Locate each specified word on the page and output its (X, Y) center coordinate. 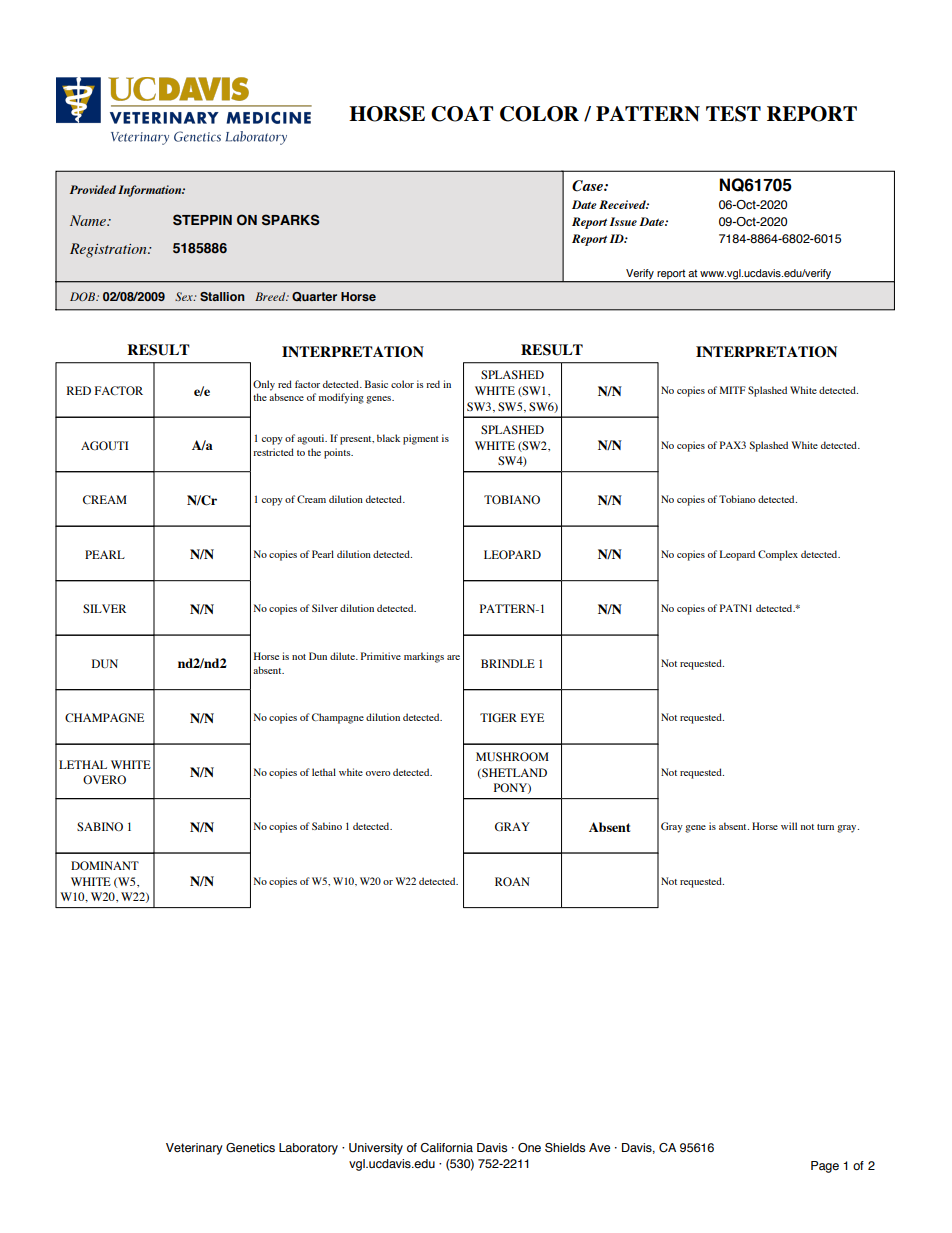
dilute (343, 656)
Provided (93, 189)
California (446, 1147)
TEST (733, 114)
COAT (462, 114)
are (453, 657)
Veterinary (194, 1149)
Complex (778, 555)
